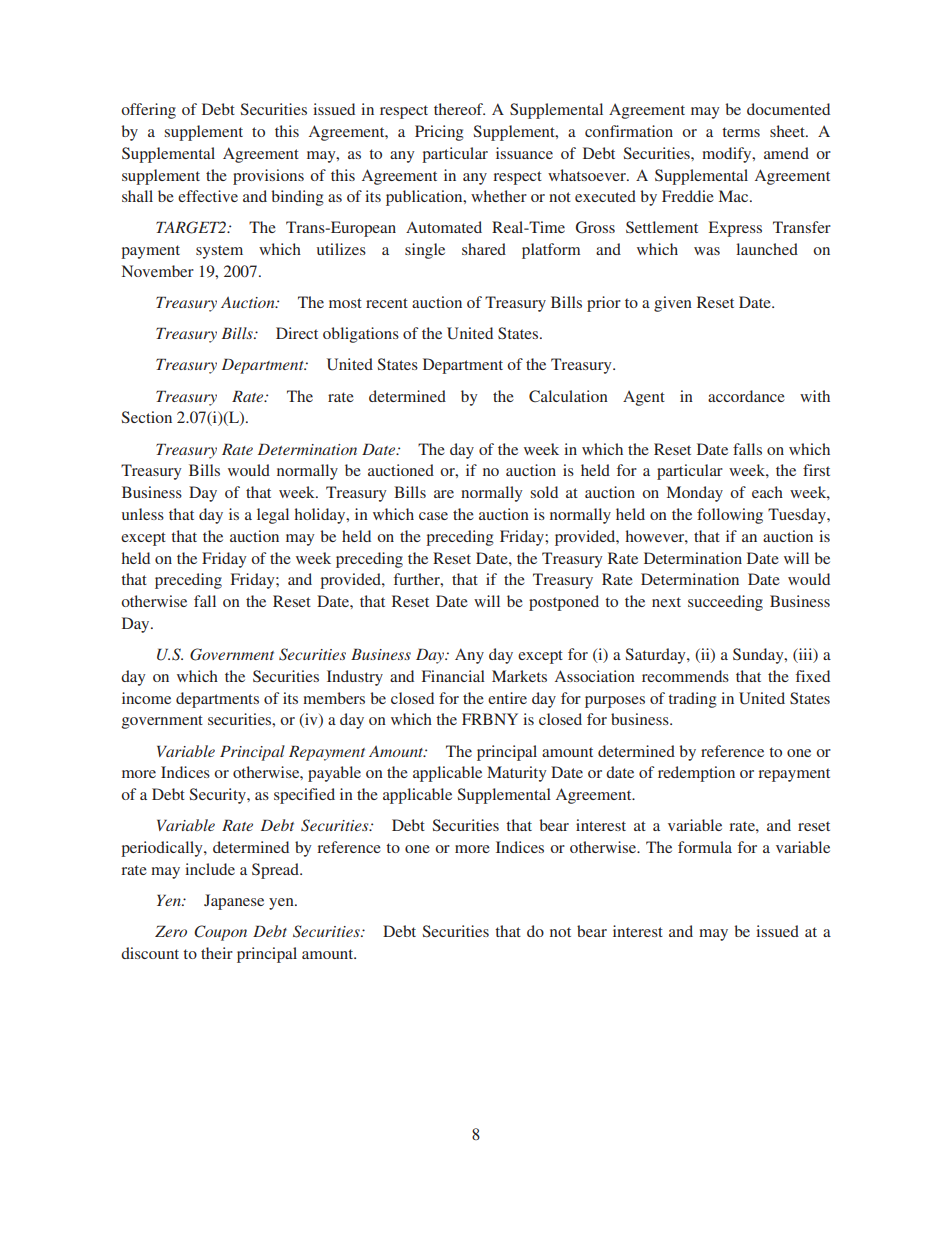 The image size is (952, 1233). What do you see at coordinates (741, 132) in the document?
I see `terms` at bounding box center [741, 132].
